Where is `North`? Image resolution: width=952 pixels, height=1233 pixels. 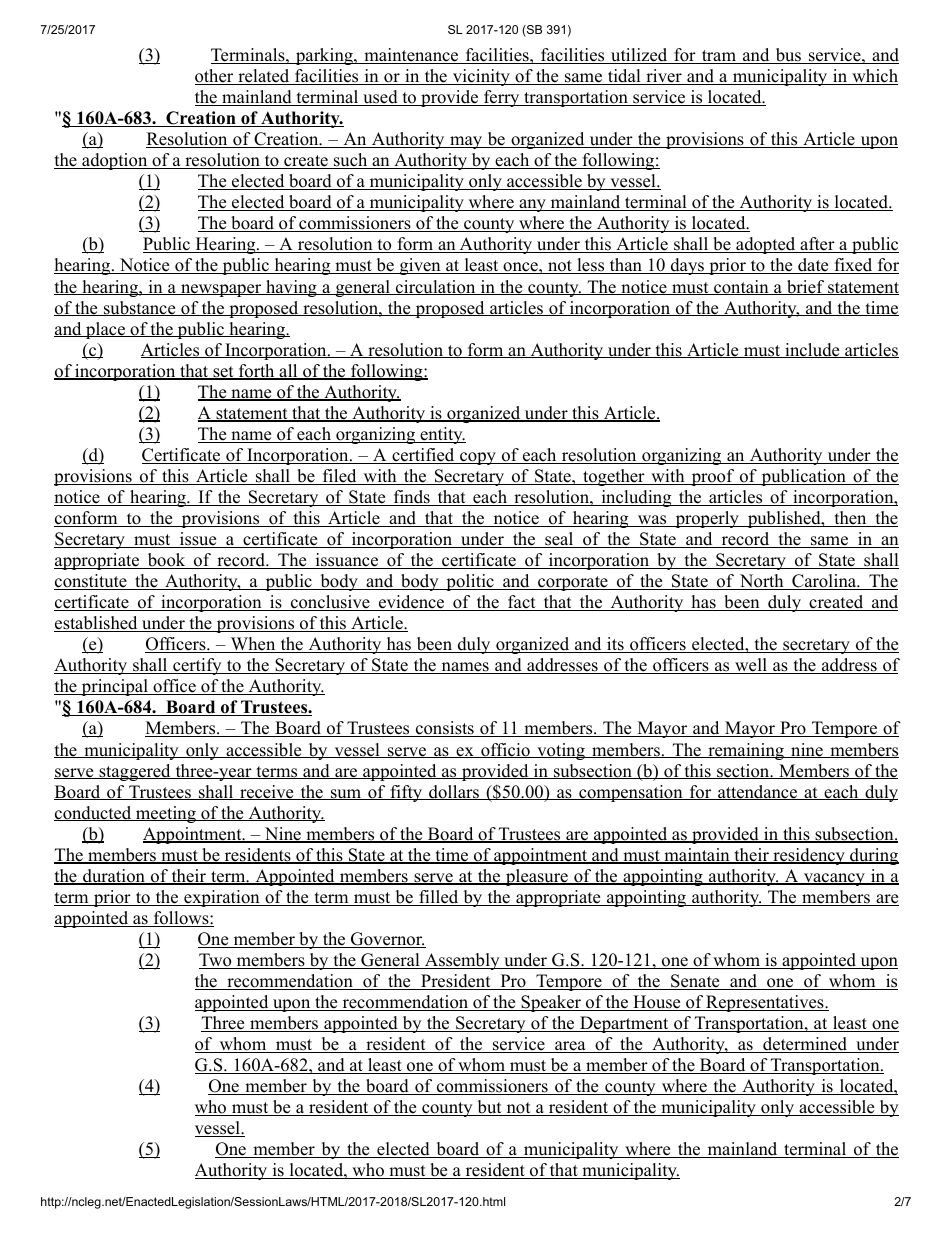 North is located at coordinates (761, 582).
